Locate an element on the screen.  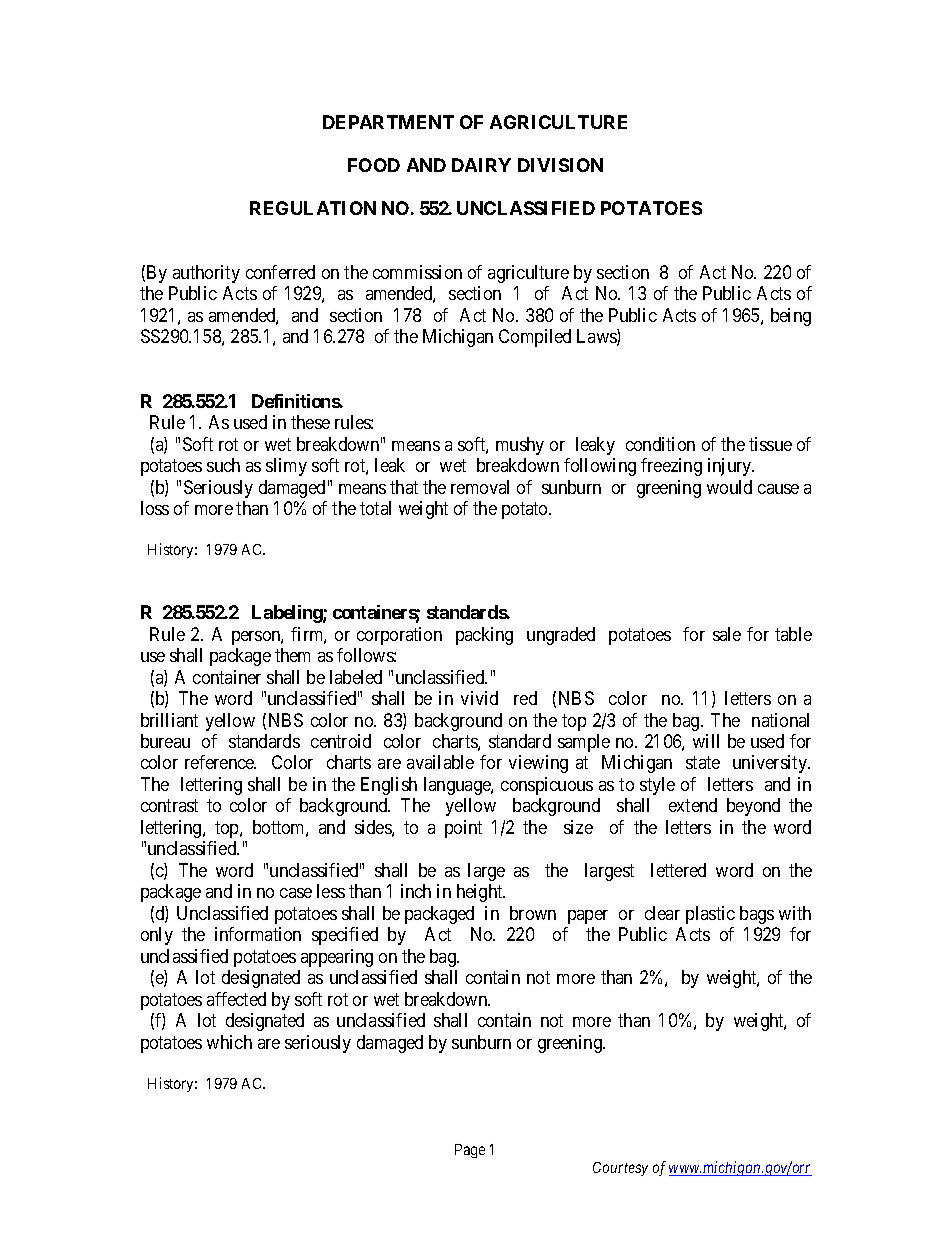
REGULATION is located at coordinates (313, 208).
